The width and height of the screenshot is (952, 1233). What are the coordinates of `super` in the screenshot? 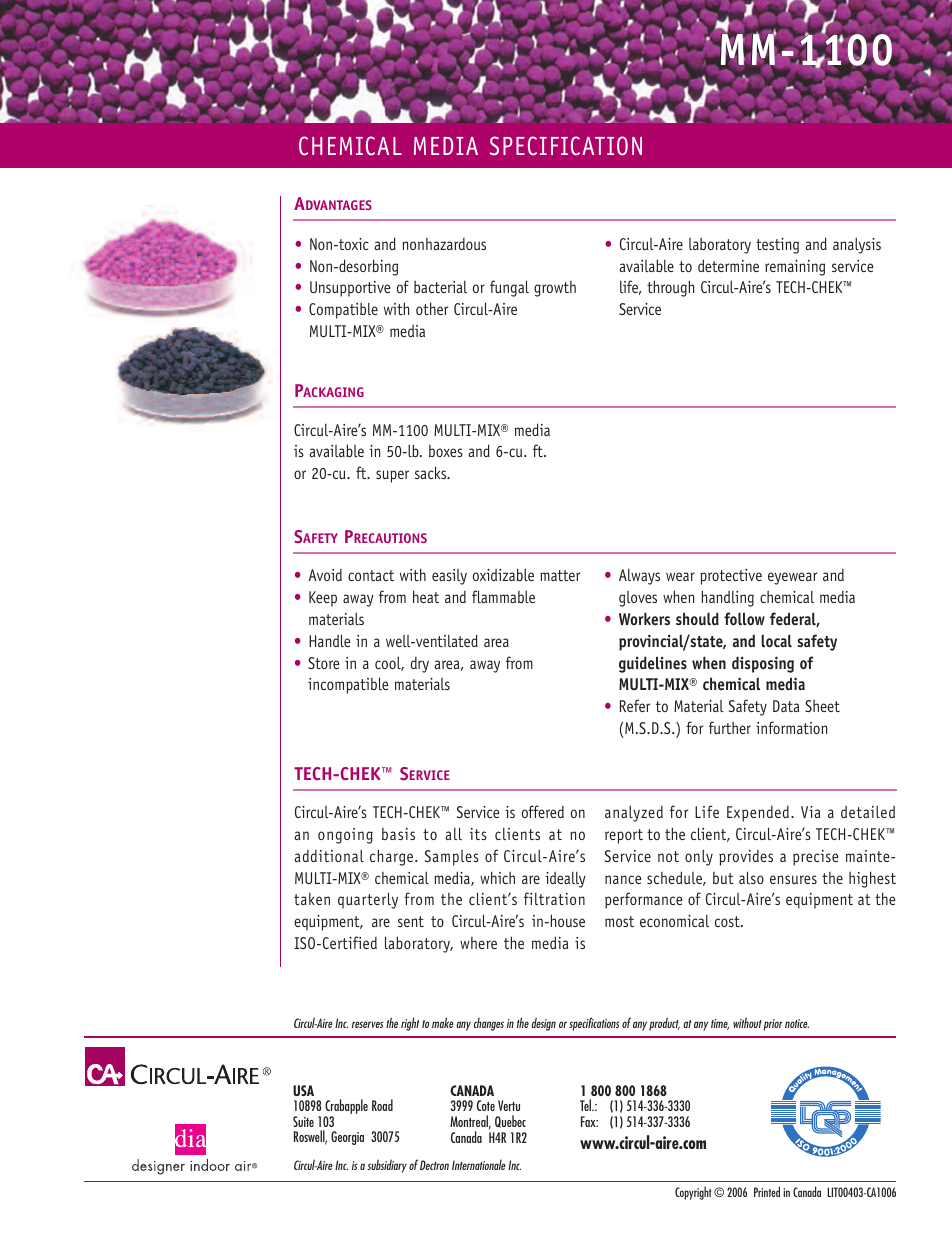 It's located at (392, 476).
